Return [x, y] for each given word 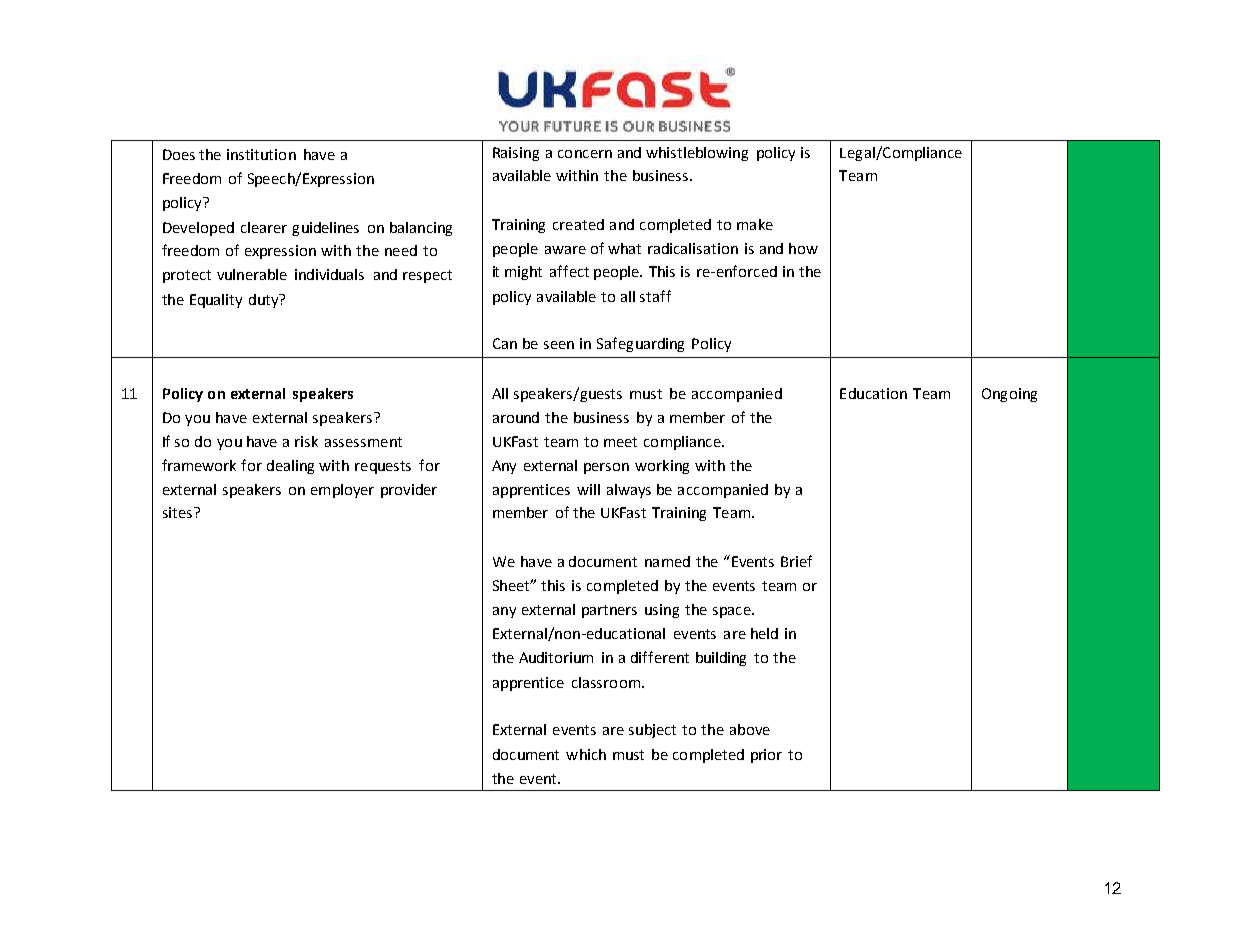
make [755, 224]
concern [585, 154]
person [606, 468]
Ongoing [1009, 395]
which [586, 754]
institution [261, 154]
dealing [290, 467]
